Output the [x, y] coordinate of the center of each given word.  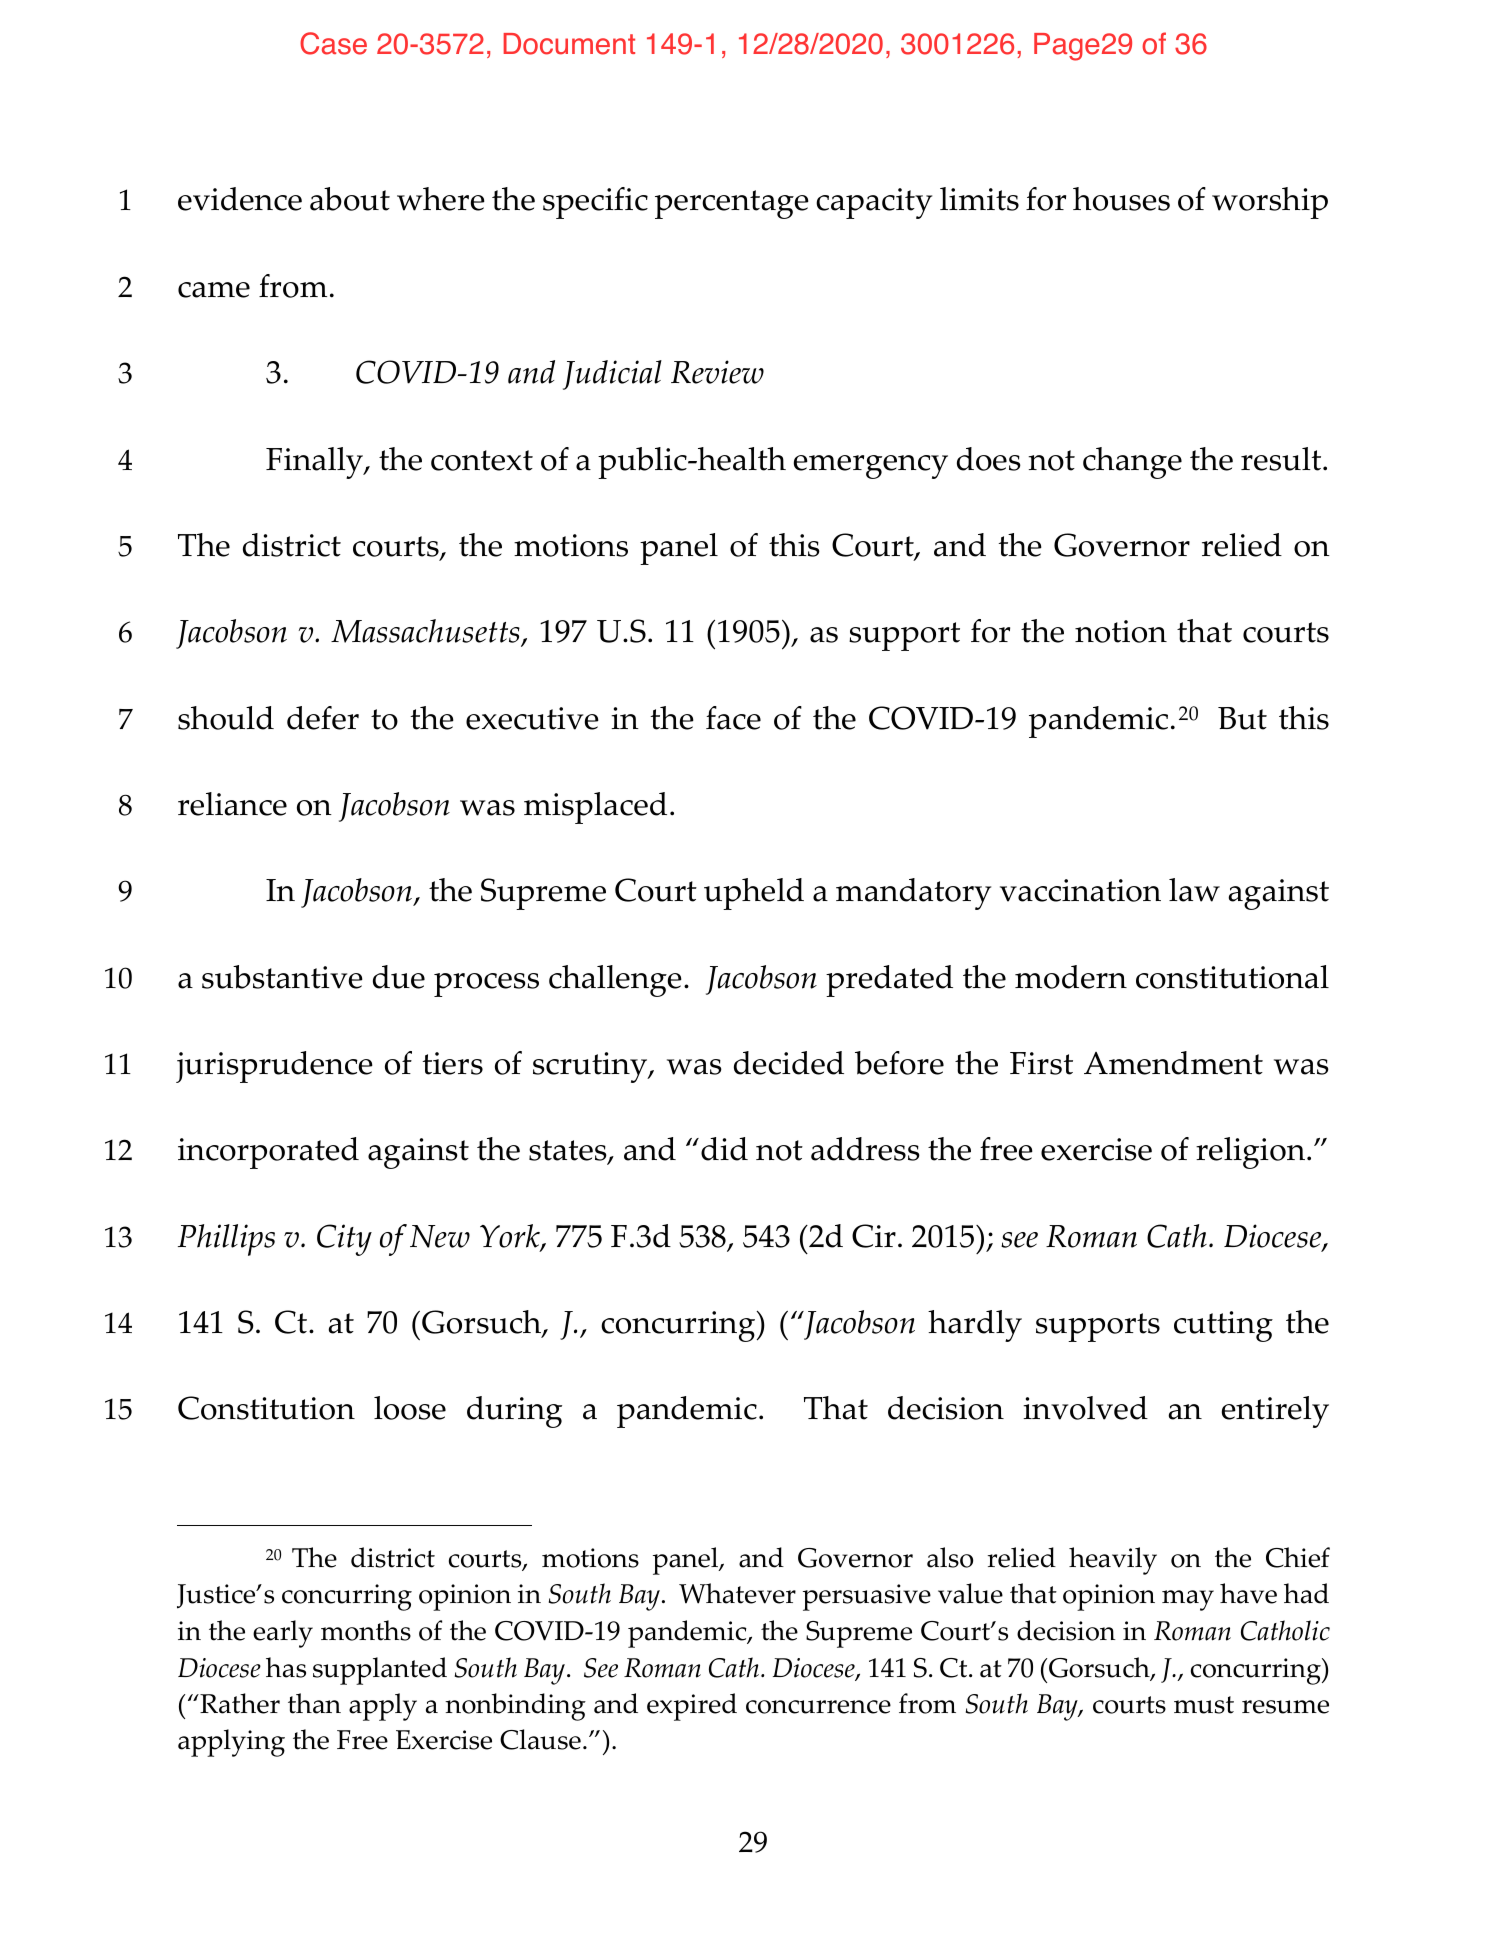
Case [333, 43]
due [399, 977]
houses [1121, 199]
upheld [754, 894]
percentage [732, 204]
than [314, 1703]
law [1194, 890]
